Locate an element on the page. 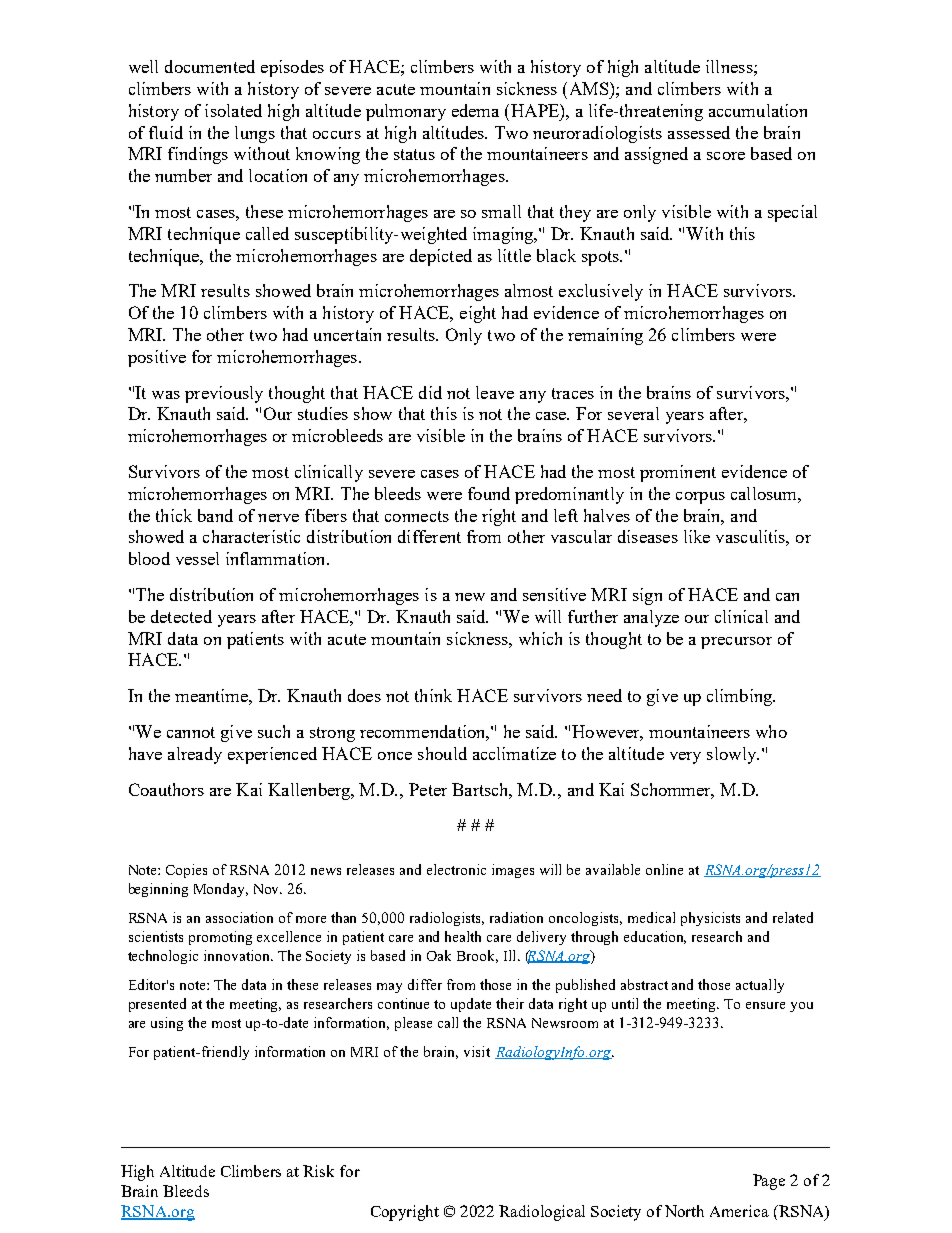 This page has width=952, height=1233. Risk is located at coordinates (318, 1171).
